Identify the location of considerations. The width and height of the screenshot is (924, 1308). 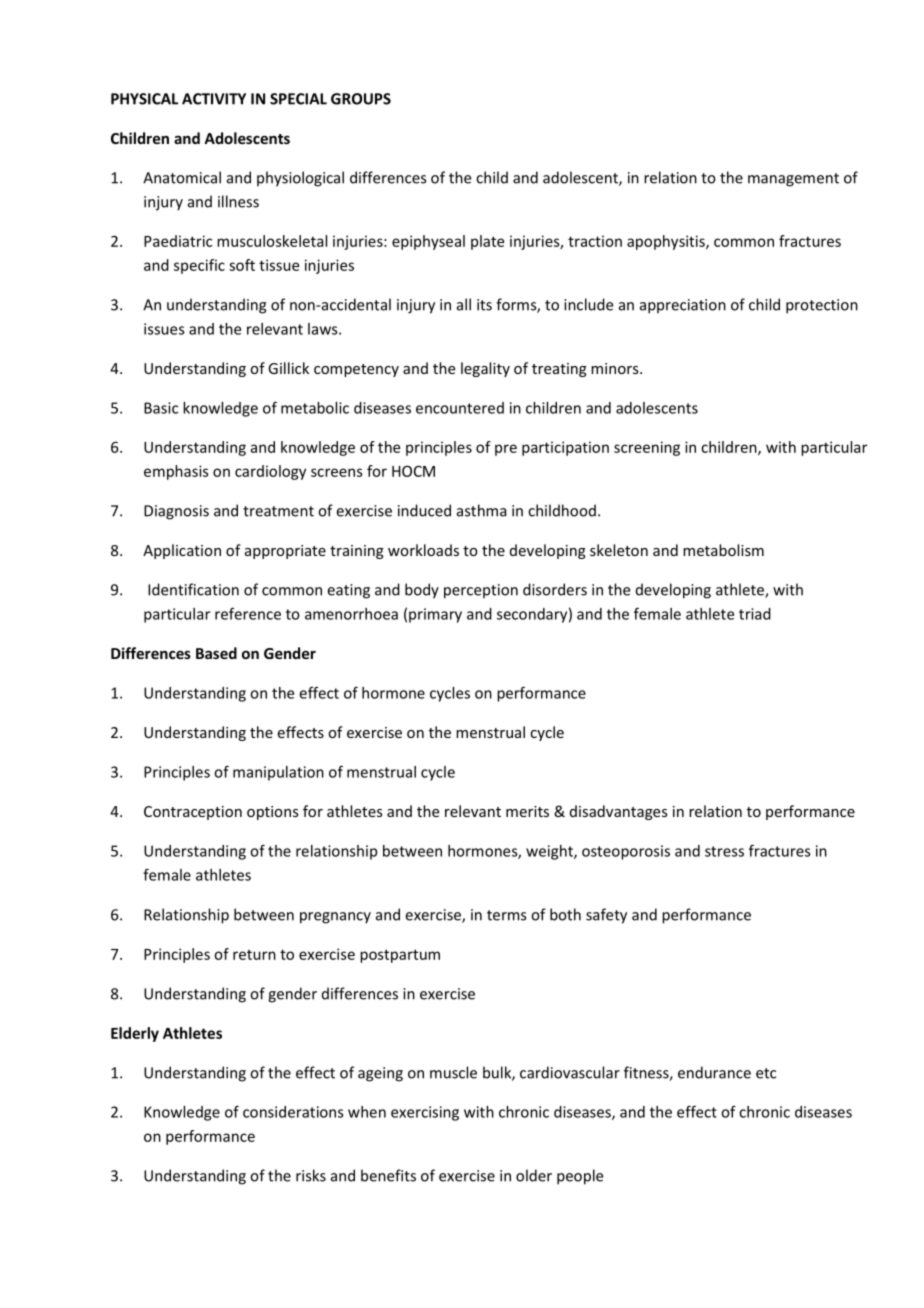
(293, 1112).
